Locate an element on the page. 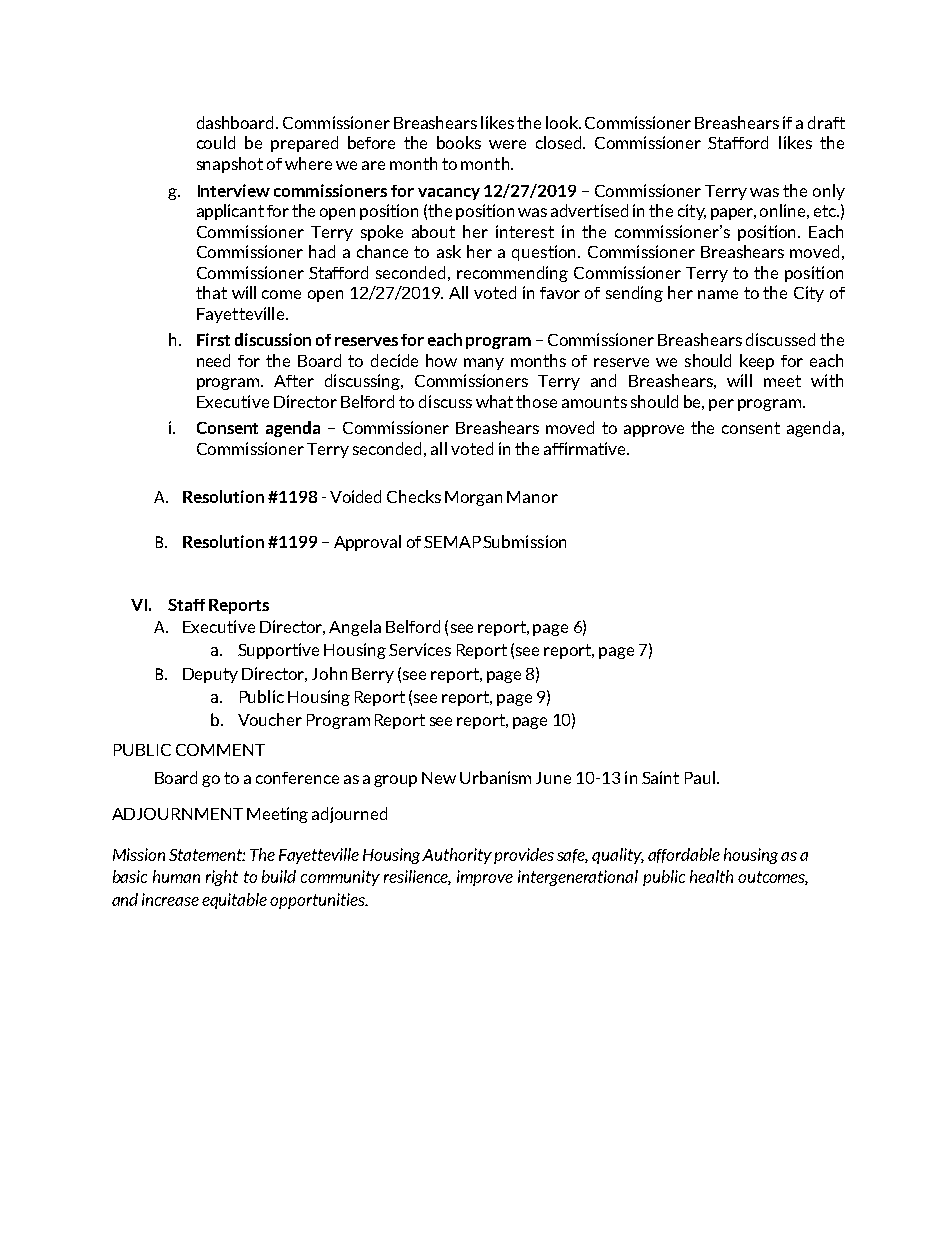  name is located at coordinates (718, 294).
